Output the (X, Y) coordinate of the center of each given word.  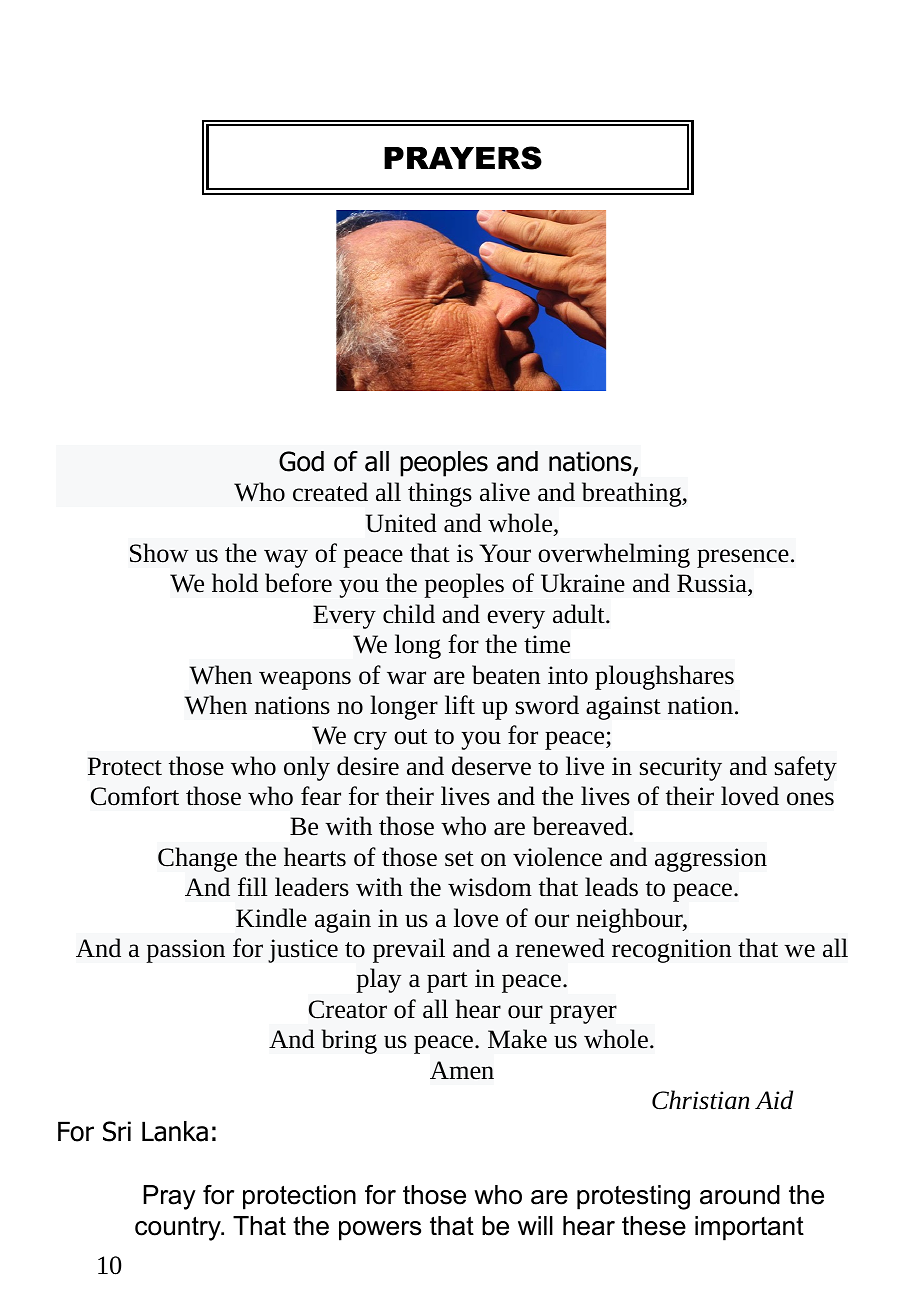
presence (743, 558)
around (740, 1195)
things (440, 494)
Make (517, 1039)
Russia (713, 585)
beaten (506, 675)
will (535, 1225)
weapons (305, 680)
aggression (711, 860)
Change (197, 859)
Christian (701, 1100)
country (179, 1228)
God (301, 461)
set (459, 859)
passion (185, 951)
